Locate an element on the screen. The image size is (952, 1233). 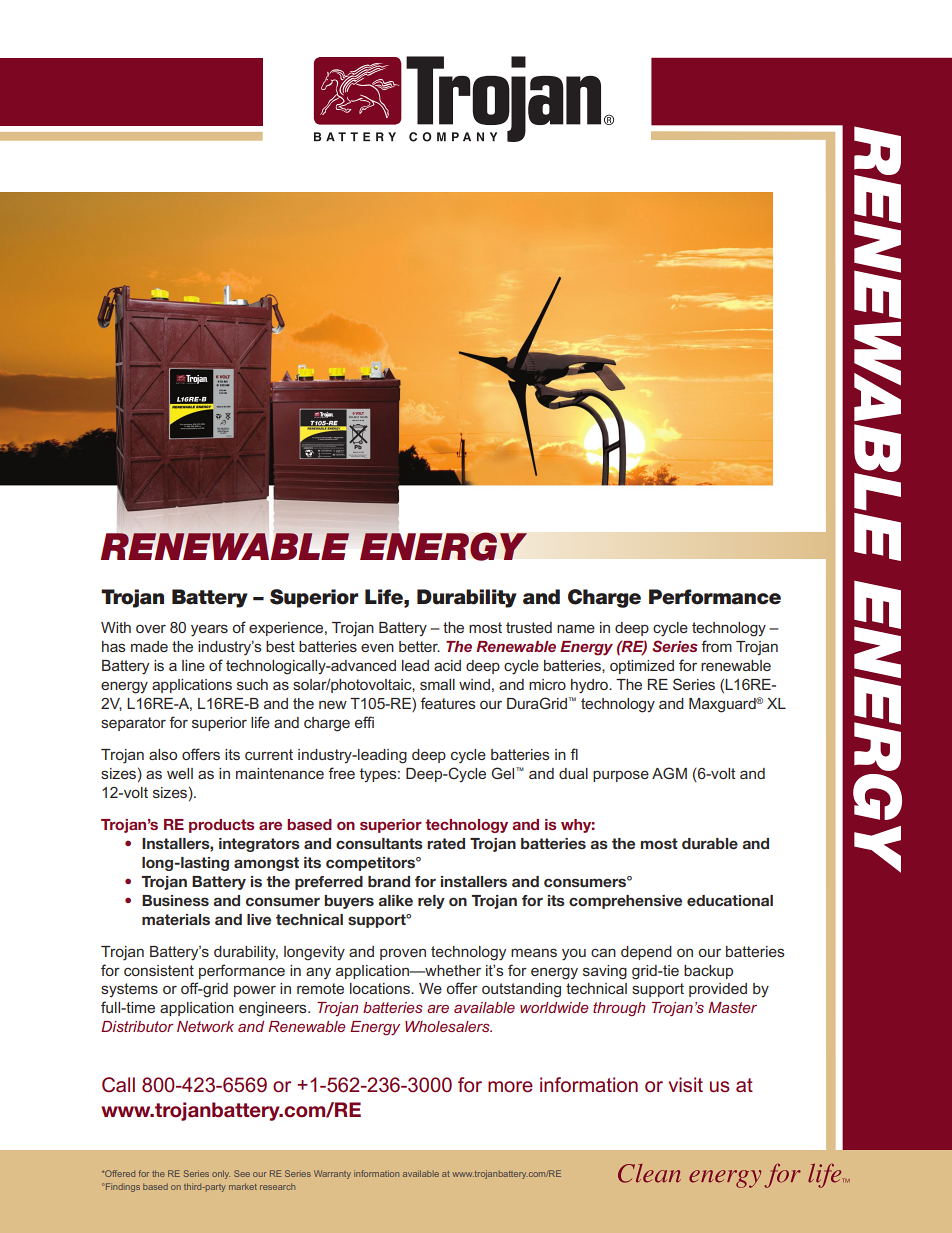
years is located at coordinates (209, 630).
